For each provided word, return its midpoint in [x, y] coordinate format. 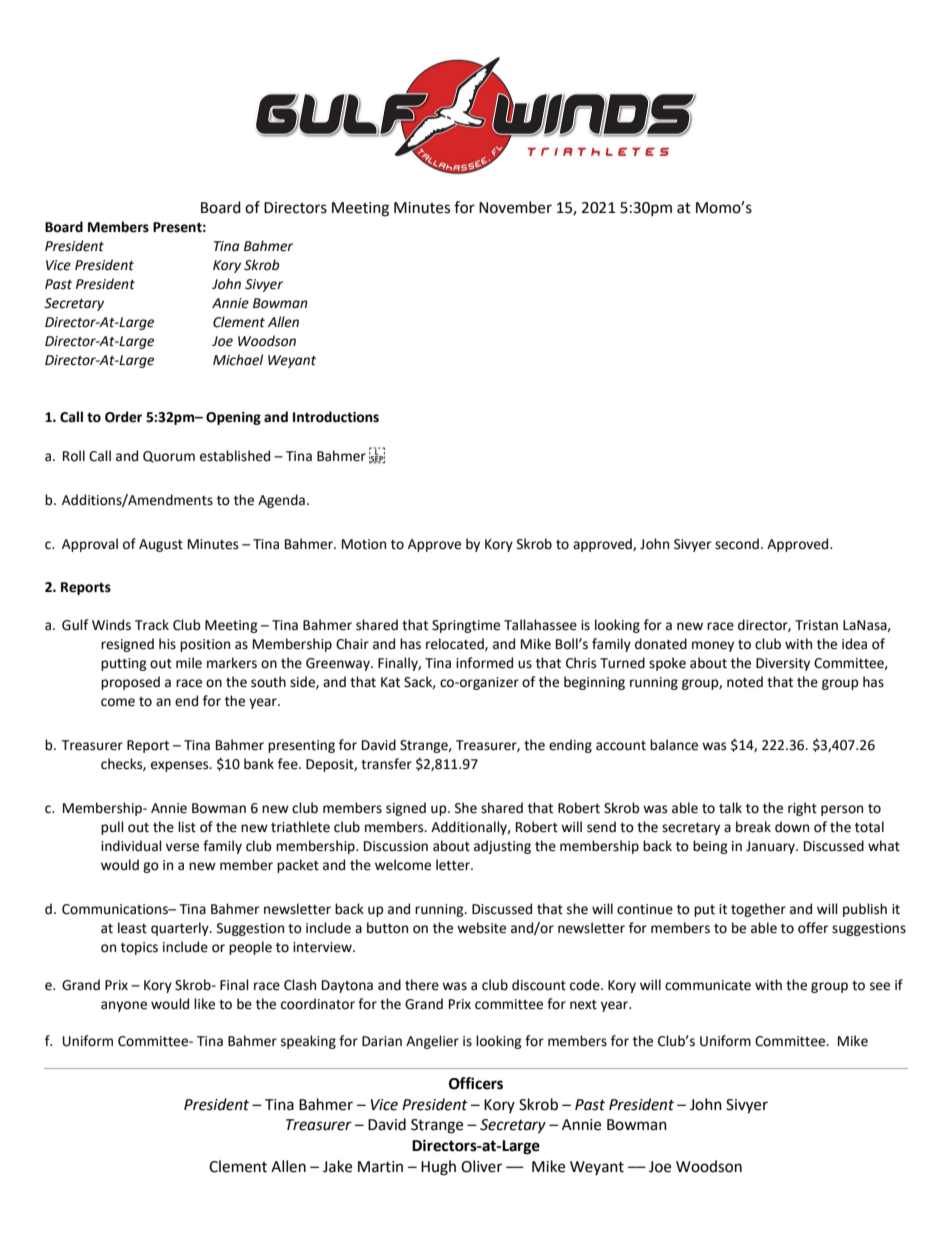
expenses [181, 766]
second [737, 544]
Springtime [466, 626]
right [802, 809]
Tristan [816, 625]
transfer [386, 764]
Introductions [336, 417]
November [515, 207]
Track [152, 625]
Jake [337, 1166]
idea [854, 644]
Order [123, 417]
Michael [238, 360]
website [481, 928]
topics [139, 948]
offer [813, 928]
